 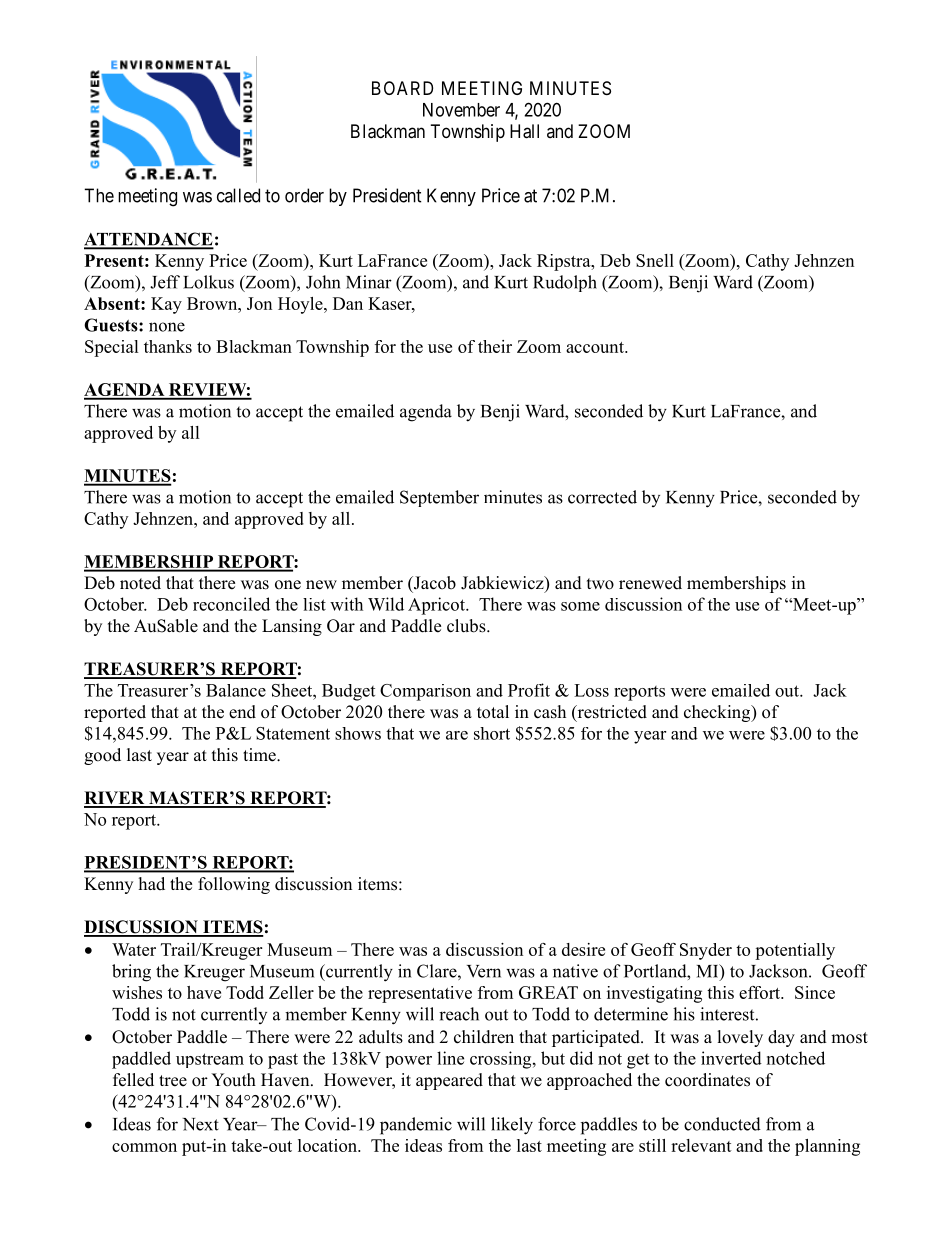 What do you see at coordinates (655, 260) in the image?
I see `Snell` at bounding box center [655, 260].
